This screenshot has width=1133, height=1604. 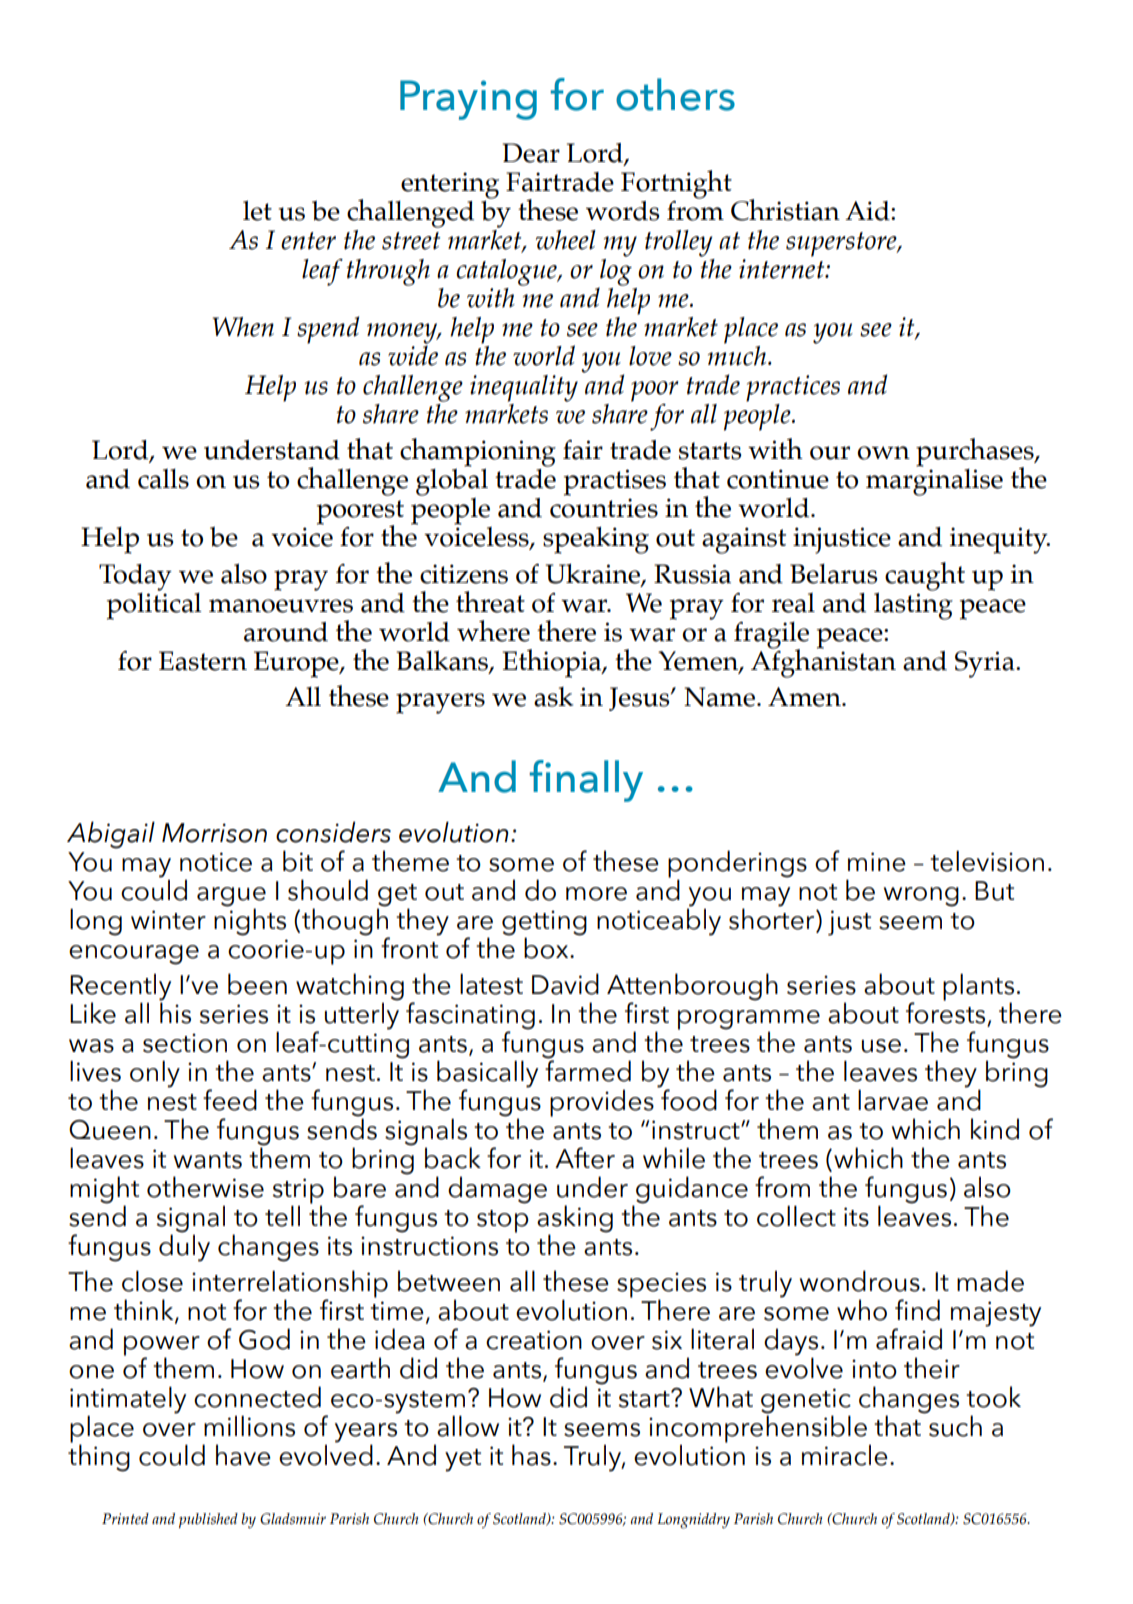 What do you see at coordinates (594, 574) in the screenshot?
I see `Ukraine` at bounding box center [594, 574].
